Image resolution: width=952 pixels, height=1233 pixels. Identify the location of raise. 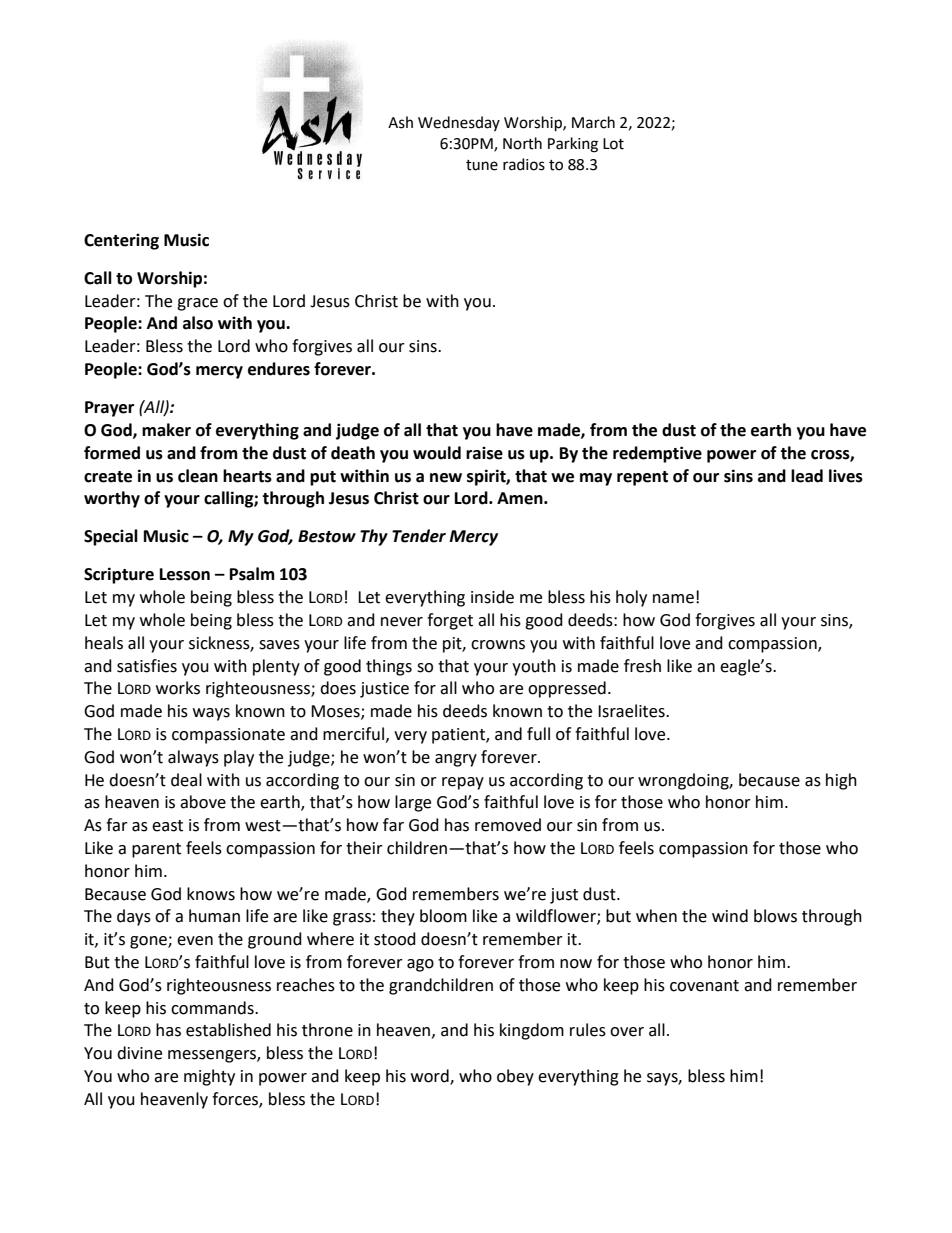
(484, 453).
